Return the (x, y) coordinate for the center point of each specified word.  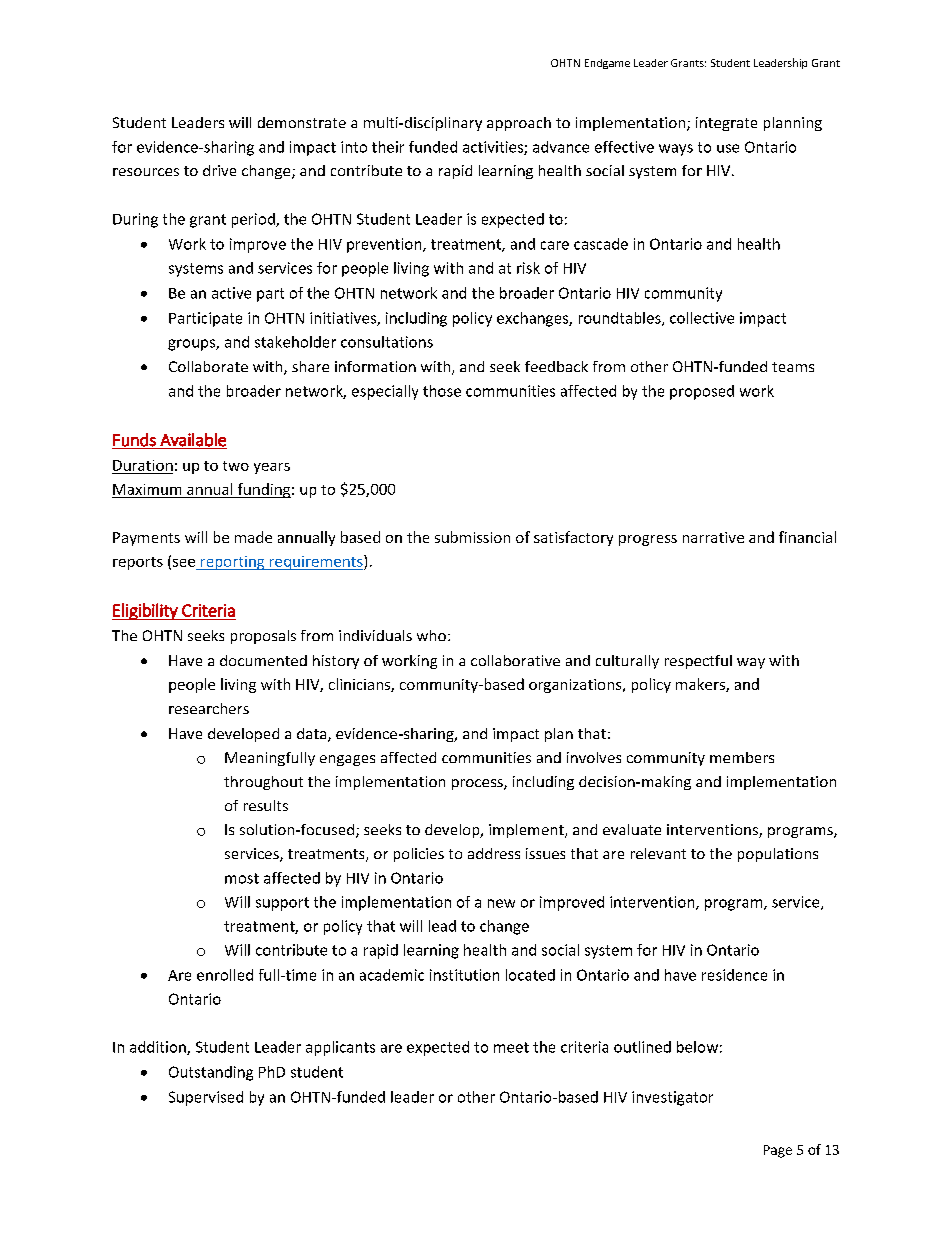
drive (219, 170)
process (478, 784)
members (742, 757)
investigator (672, 1098)
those (442, 391)
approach (519, 124)
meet (511, 1047)
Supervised (206, 1098)
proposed (702, 392)
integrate (726, 124)
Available (192, 441)
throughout (263, 783)
